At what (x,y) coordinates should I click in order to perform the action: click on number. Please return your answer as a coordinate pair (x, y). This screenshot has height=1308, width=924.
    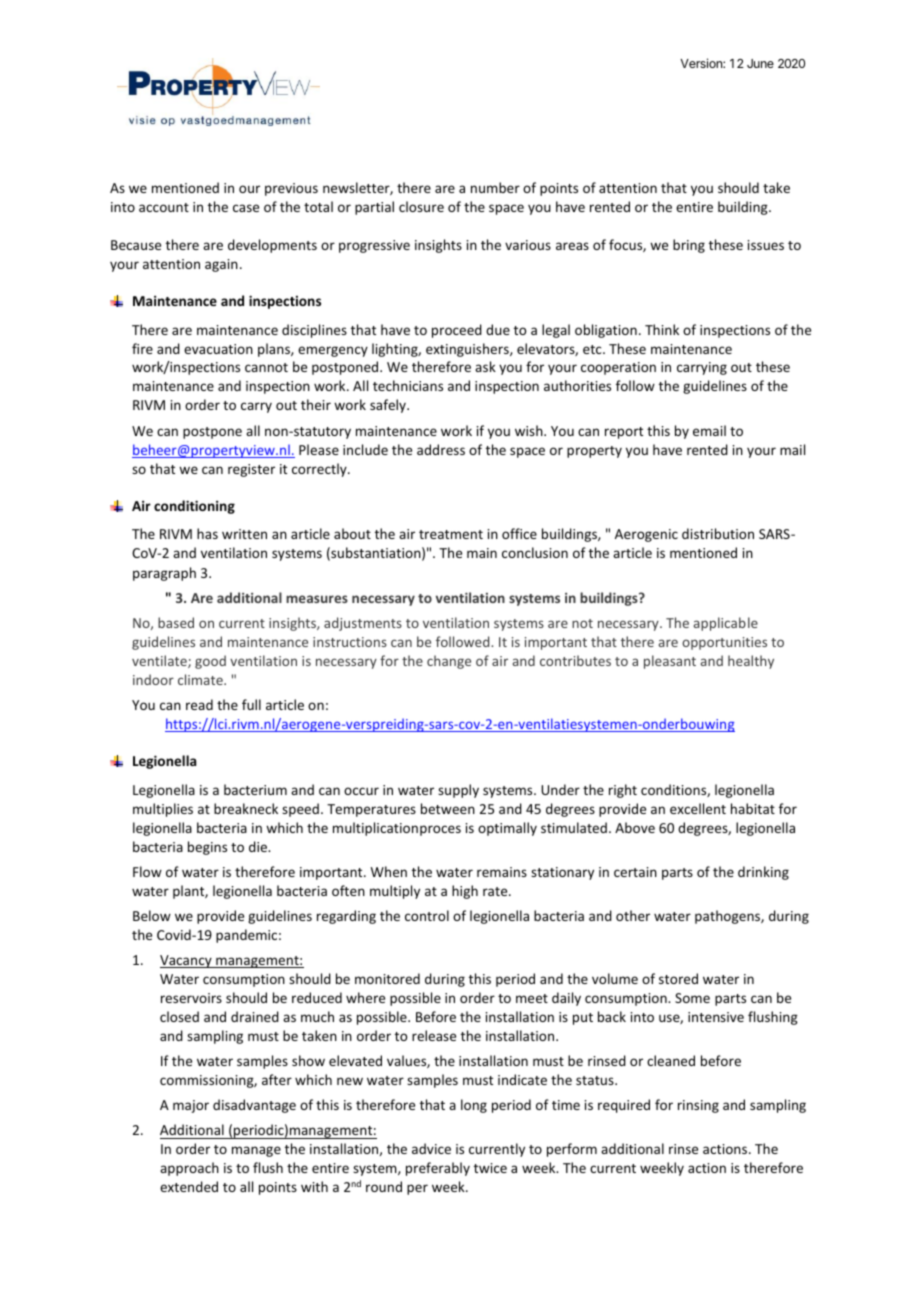
    Looking at the image, I should click on (495, 187).
